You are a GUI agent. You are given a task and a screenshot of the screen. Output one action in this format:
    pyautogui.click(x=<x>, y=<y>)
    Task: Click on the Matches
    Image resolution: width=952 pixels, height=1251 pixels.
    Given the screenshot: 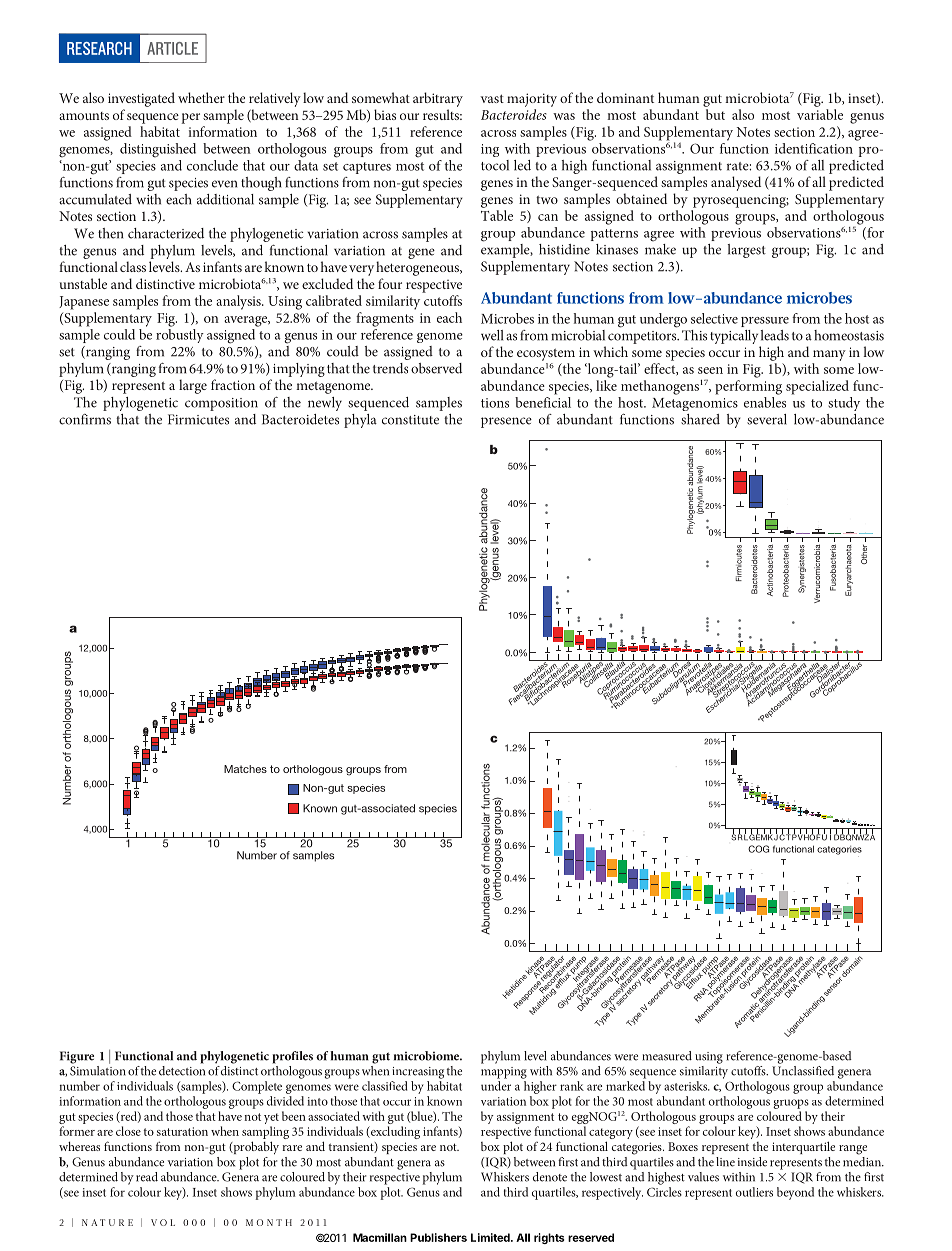 What is the action you would take?
    pyautogui.click(x=245, y=769)
